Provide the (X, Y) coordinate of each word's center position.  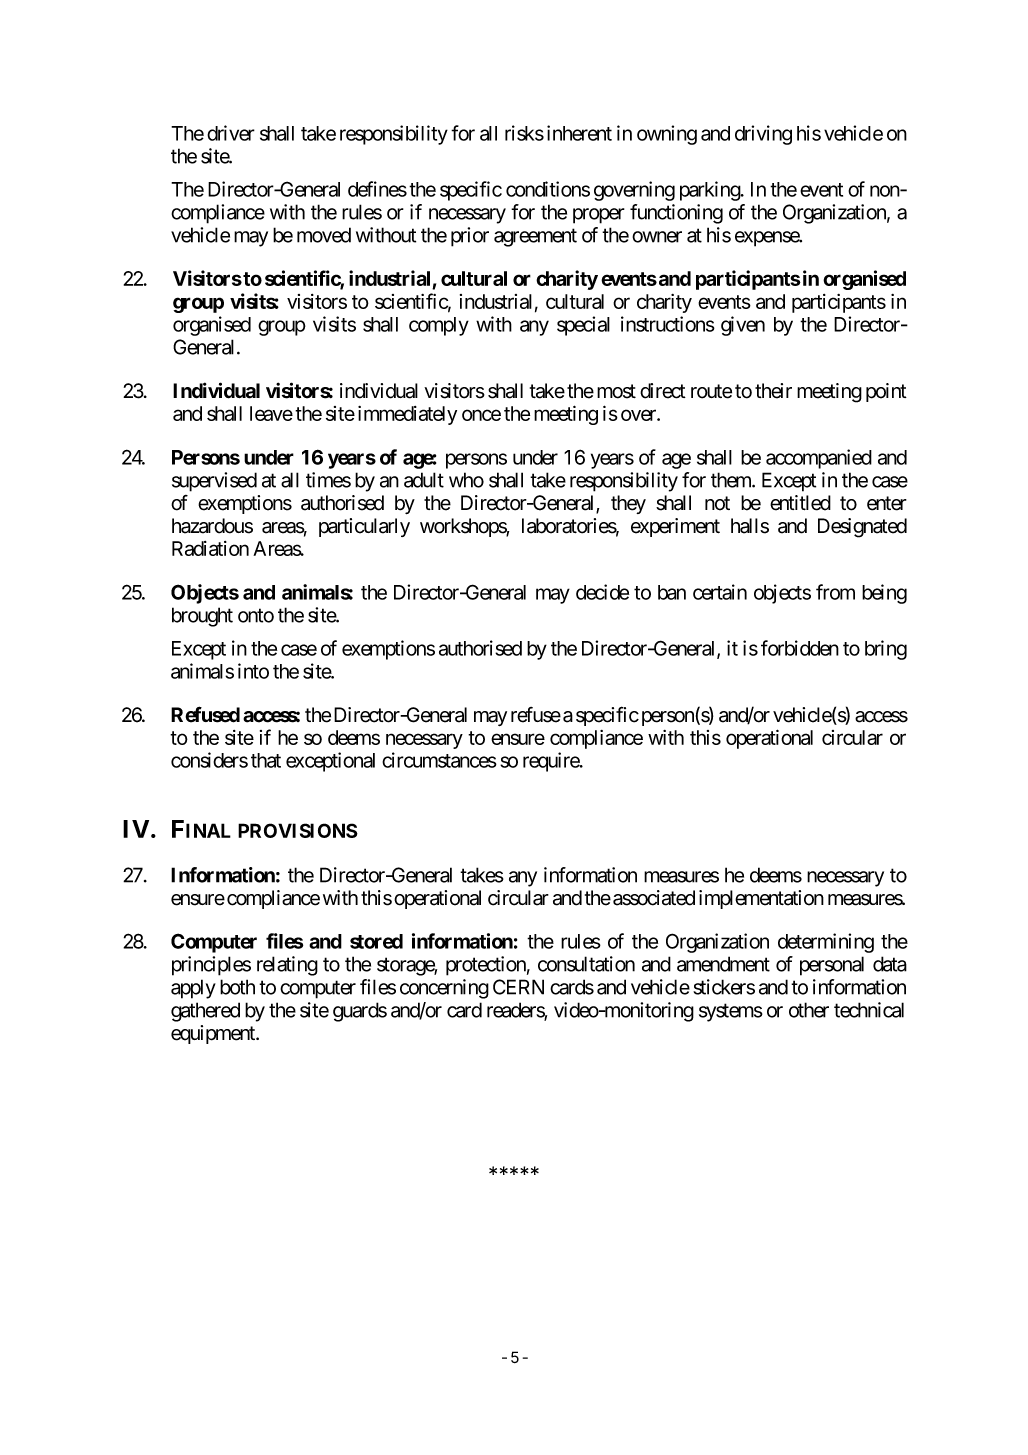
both (237, 987)
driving (763, 135)
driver (231, 133)
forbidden (800, 648)
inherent (579, 133)
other (809, 1010)
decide (602, 592)
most (616, 391)
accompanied (819, 459)
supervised (214, 482)
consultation (586, 964)
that (266, 760)
